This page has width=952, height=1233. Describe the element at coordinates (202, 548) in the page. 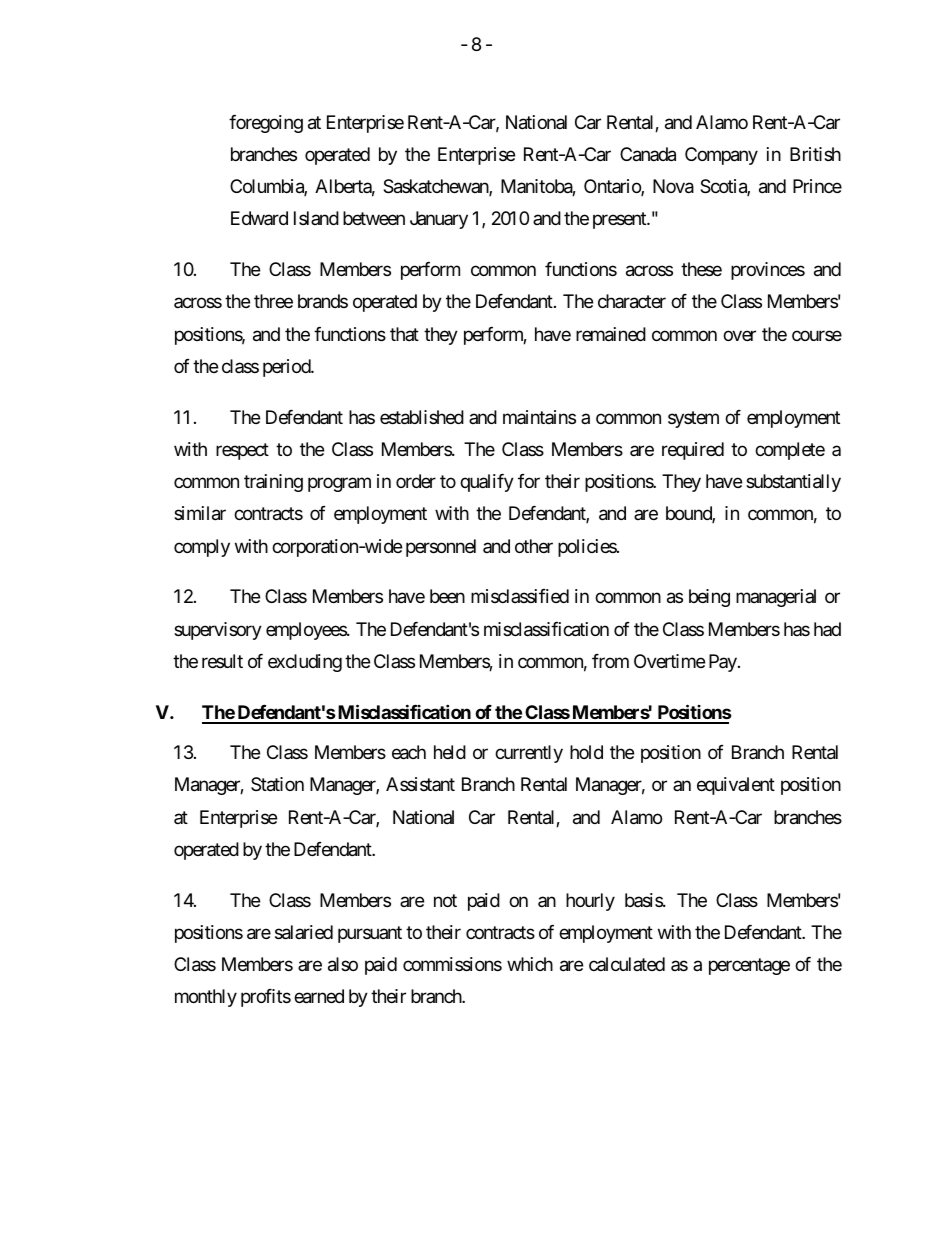

I see `comply` at that location.
